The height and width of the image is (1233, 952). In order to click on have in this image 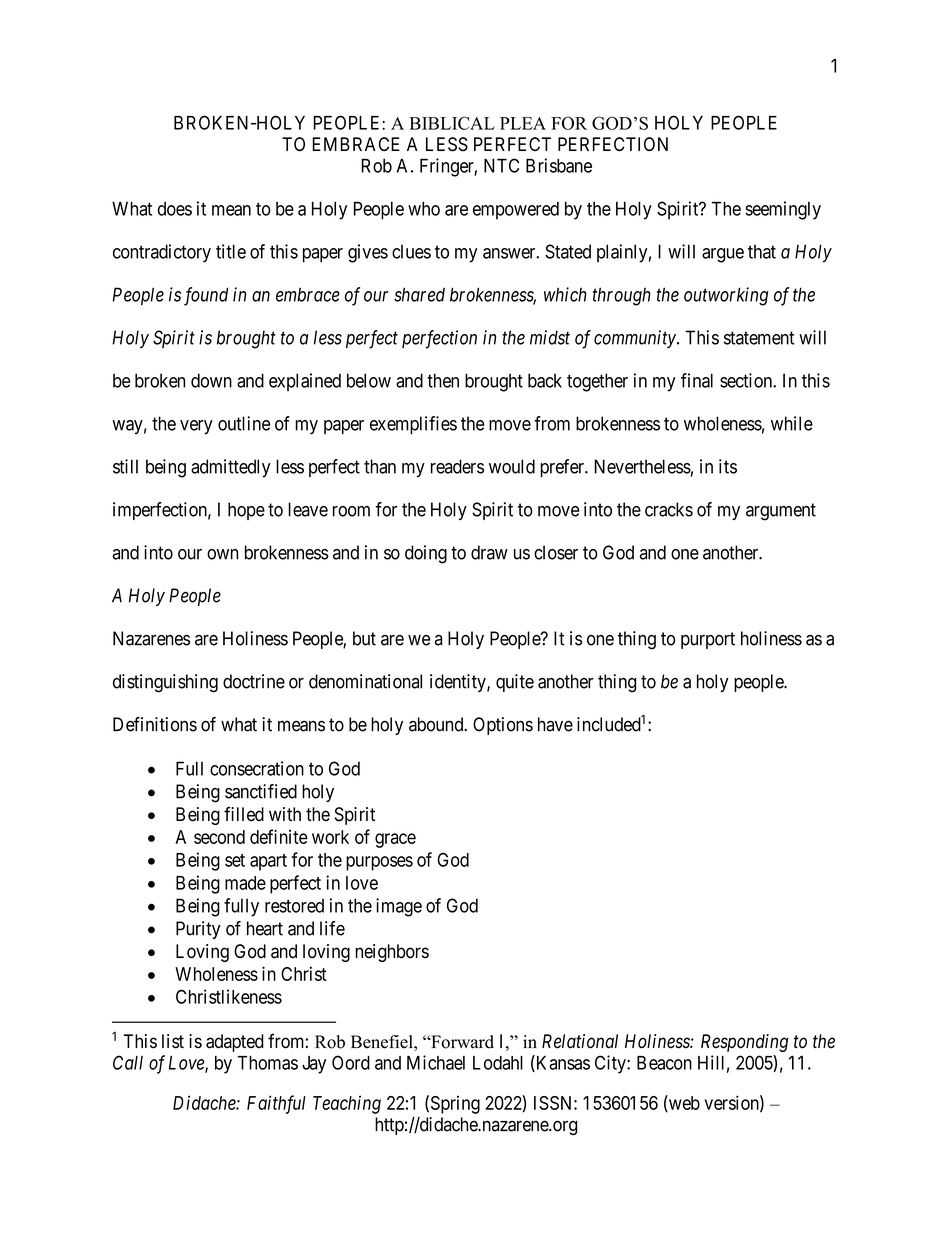, I will do `click(555, 724)`.
